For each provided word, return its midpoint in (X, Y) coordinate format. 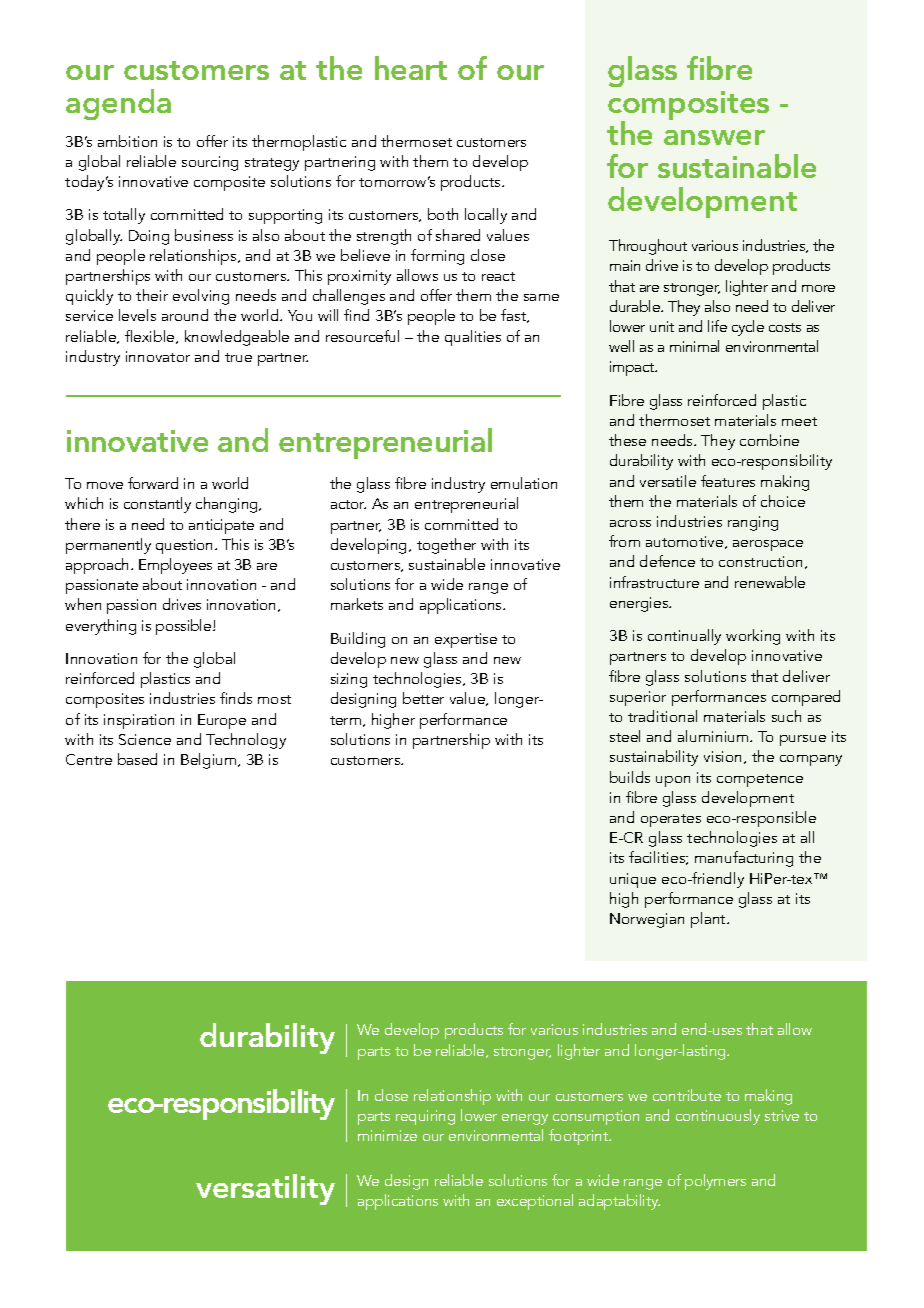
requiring (425, 1117)
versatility (265, 1189)
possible (185, 627)
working (753, 637)
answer (714, 137)
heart (411, 68)
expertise (466, 640)
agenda (118, 104)
